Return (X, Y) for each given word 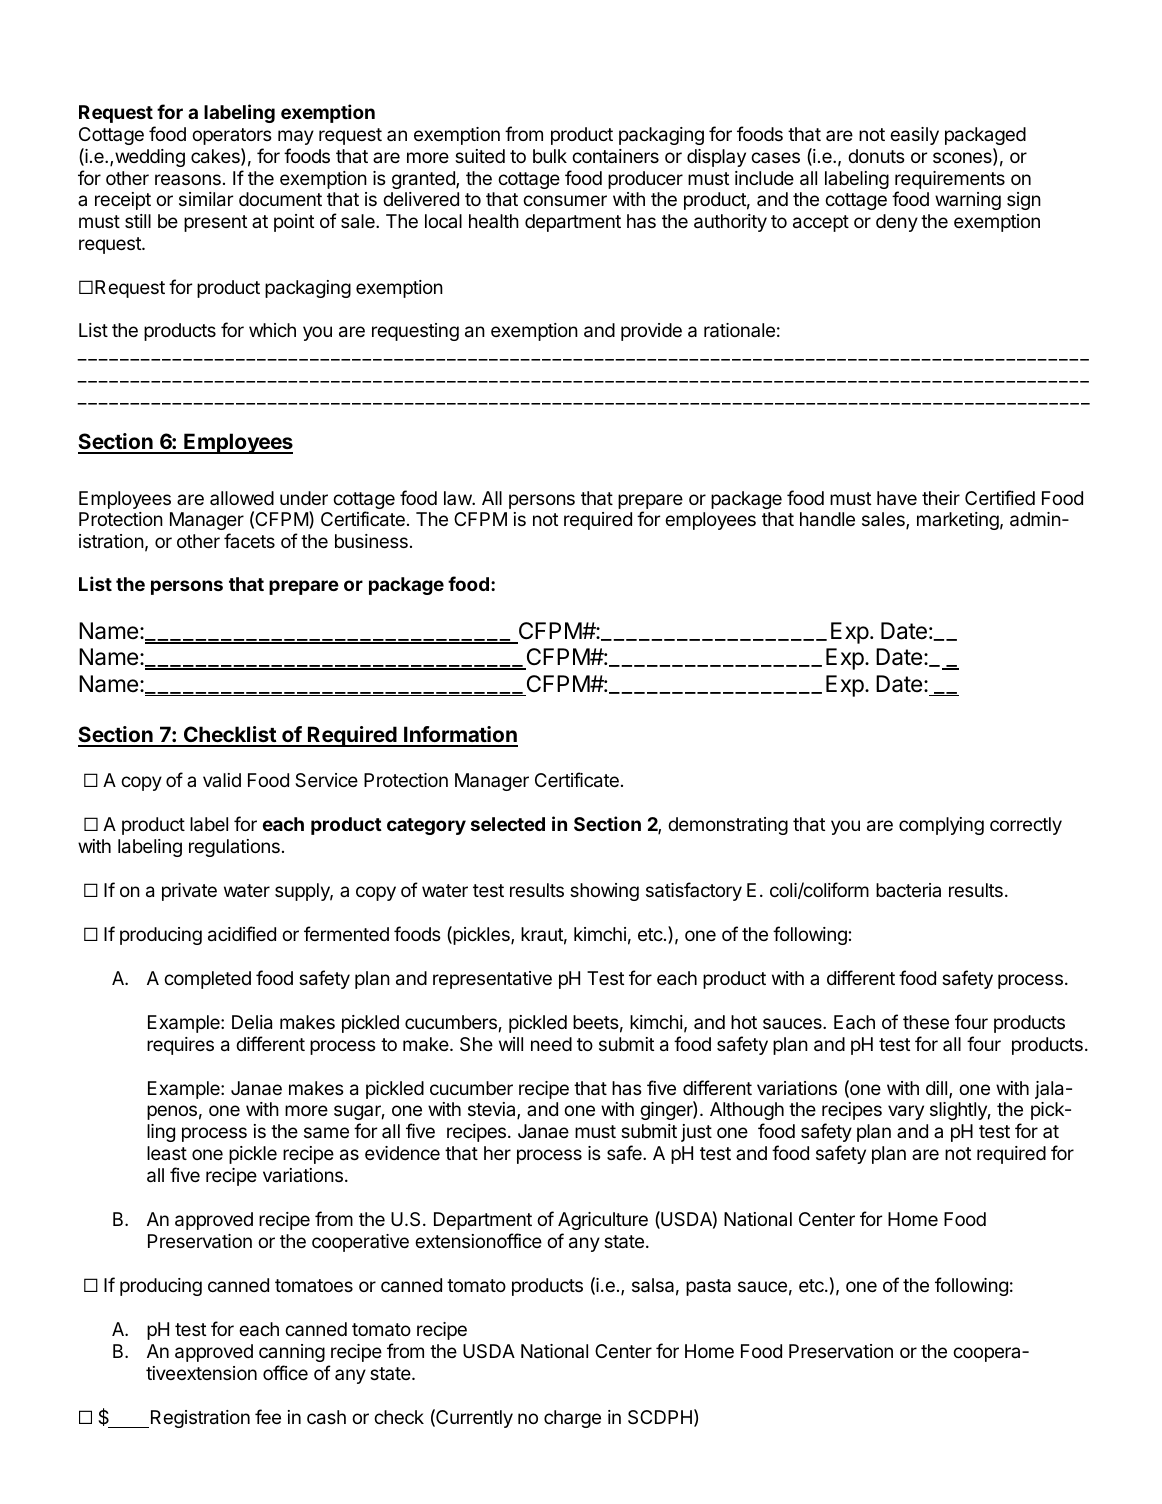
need (551, 1044)
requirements (950, 180)
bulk (550, 156)
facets (249, 540)
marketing (958, 521)
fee (268, 1416)
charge (572, 1419)
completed (207, 980)
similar (206, 199)
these (926, 1022)
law (458, 498)
